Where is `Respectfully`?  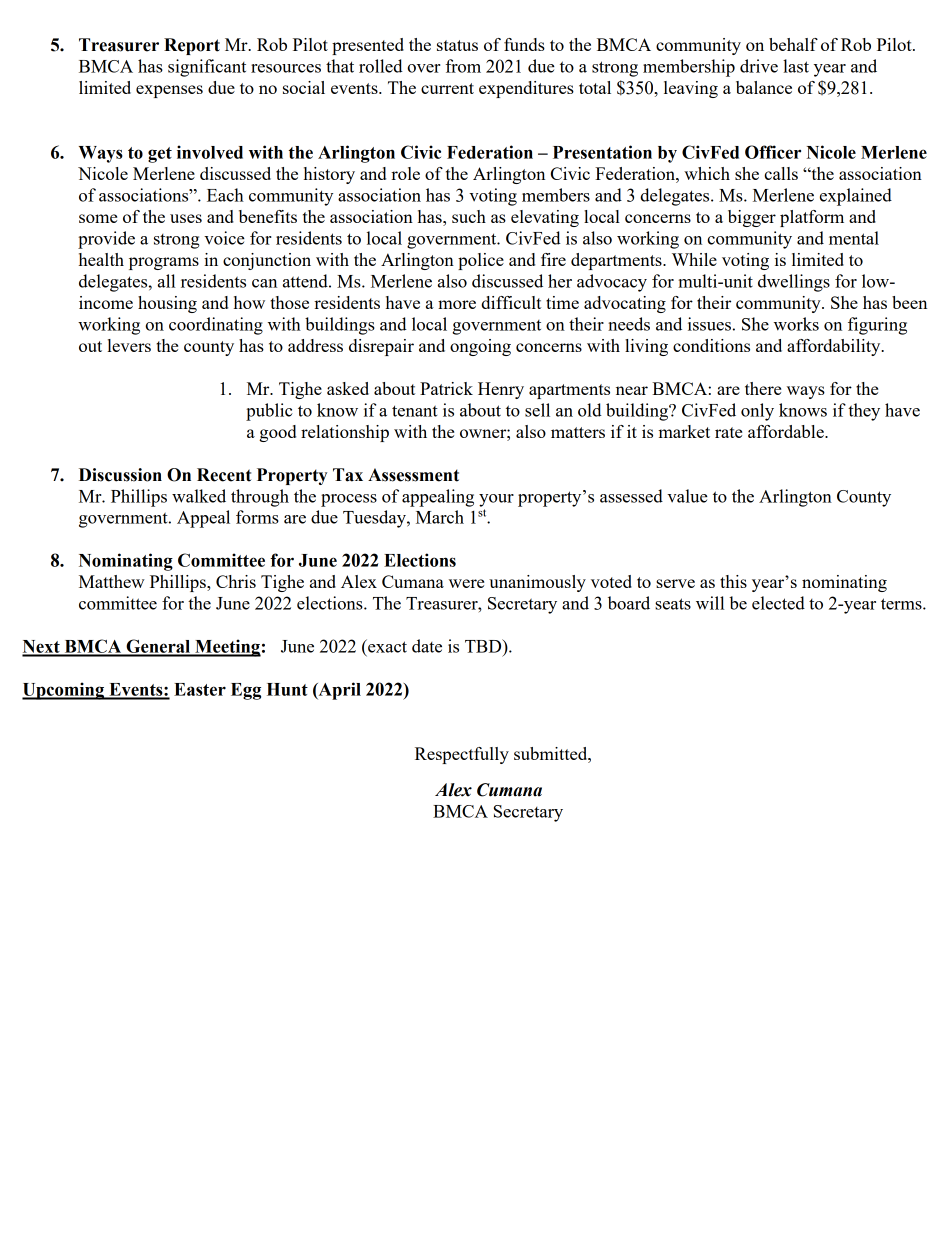
Respectfully is located at coordinates (462, 755).
